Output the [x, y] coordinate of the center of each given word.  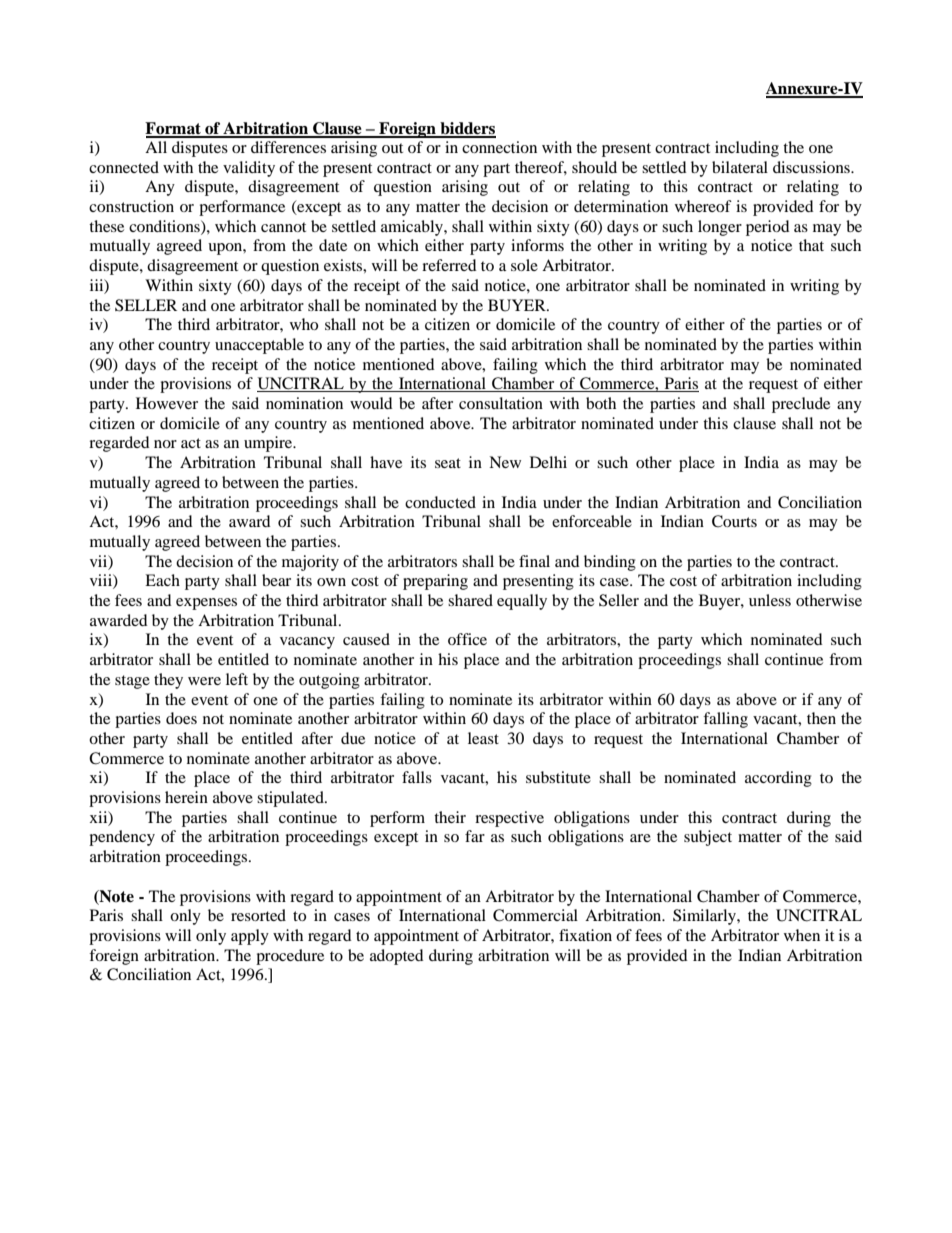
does [181, 718]
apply [250, 937]
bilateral [740, 167]
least [483, 738]
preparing [435, 582]
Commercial [535, 915]
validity [249, 169]
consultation [501, 403]
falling [725, 720]
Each [162, 580]
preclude [801, 405]
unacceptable [259, 346]
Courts [734, 521]
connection [499, 147]
